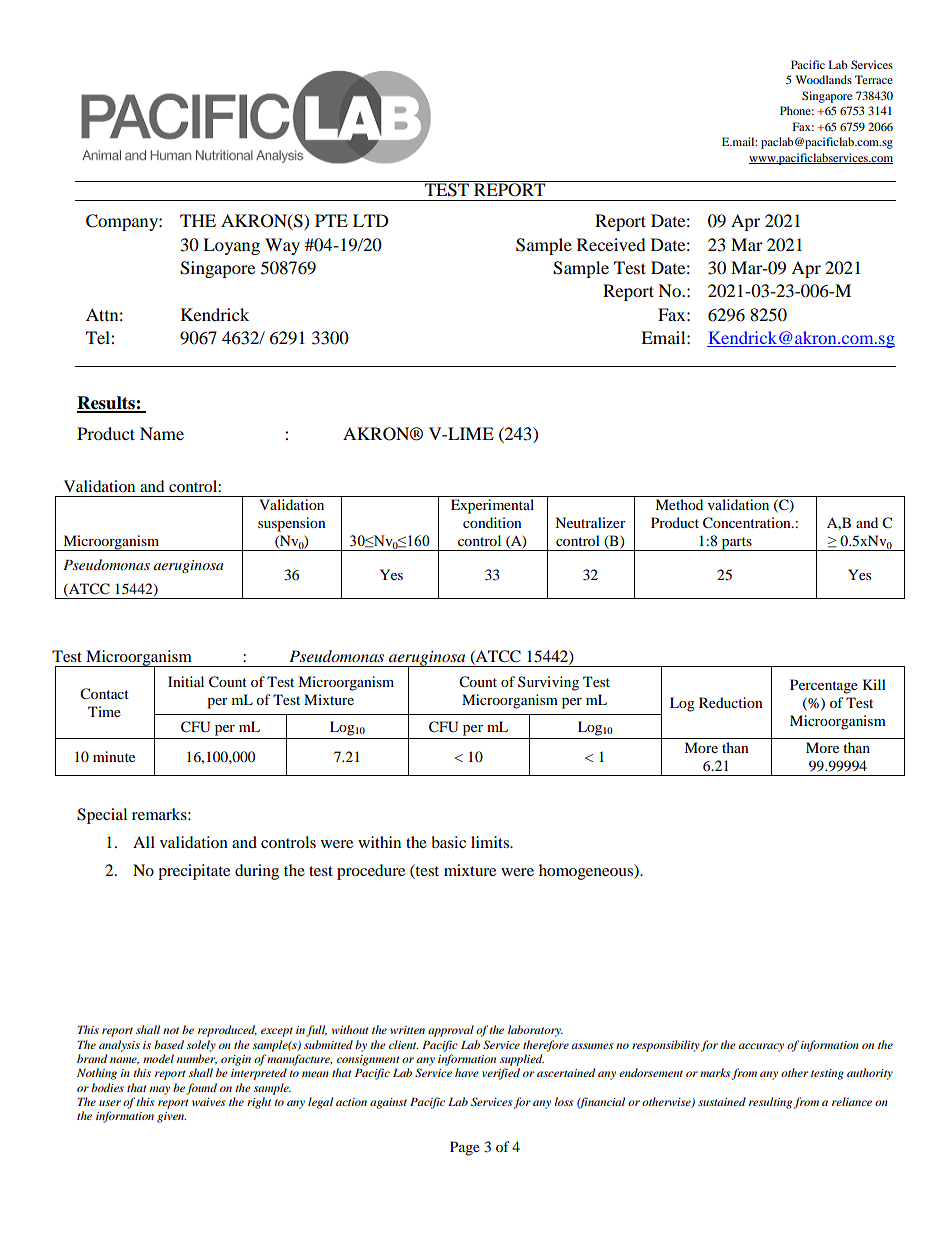 The width and height of the page is (952, 1233). Describe the element at coordinates (171, 1117) in the page. I see `given` at that location.
